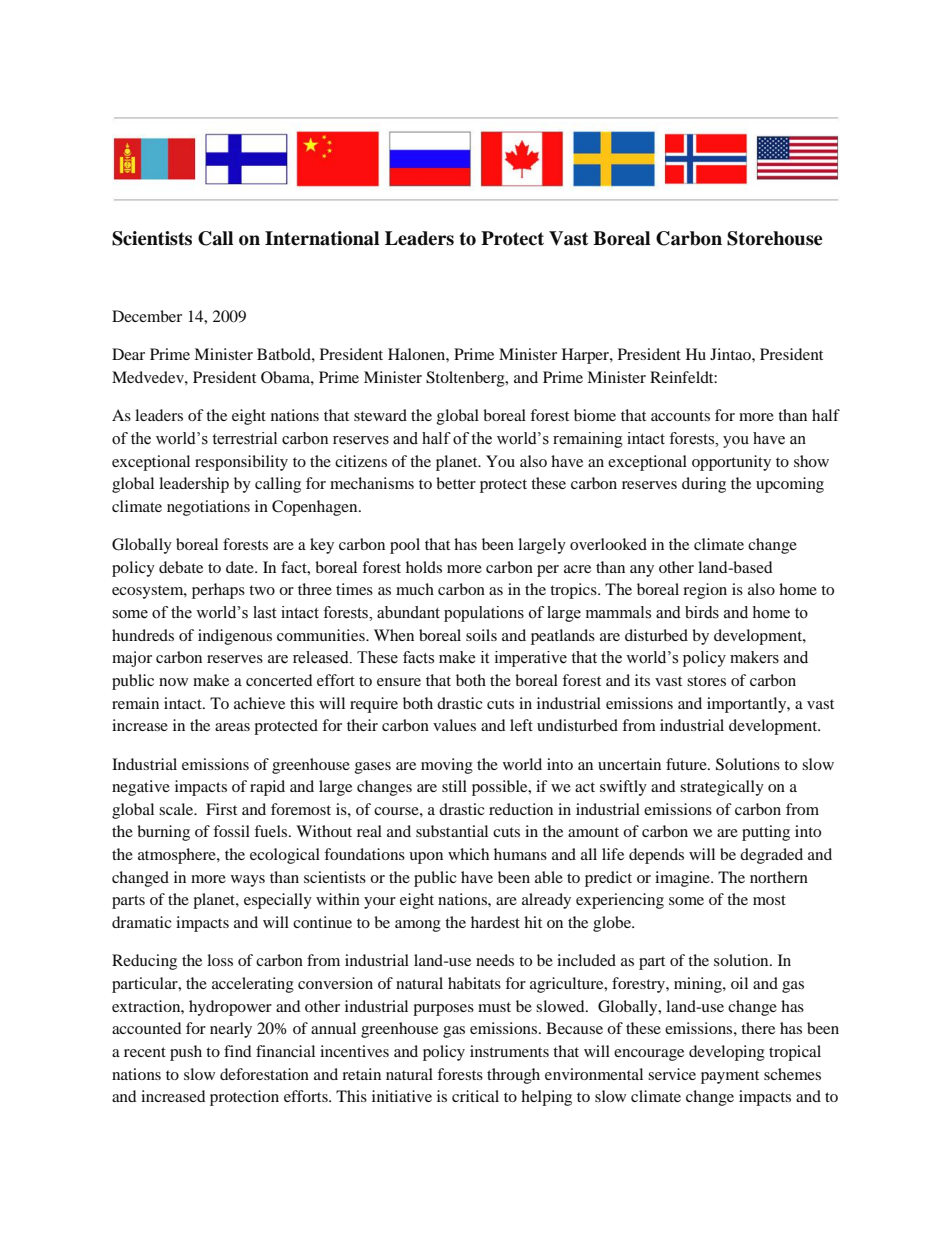 The height and width of the screenshot is (1233, 952). What do you see at coordinates (730, 1077) in the screenshot?
I see `payment` at bounding box center [730, 1077].
